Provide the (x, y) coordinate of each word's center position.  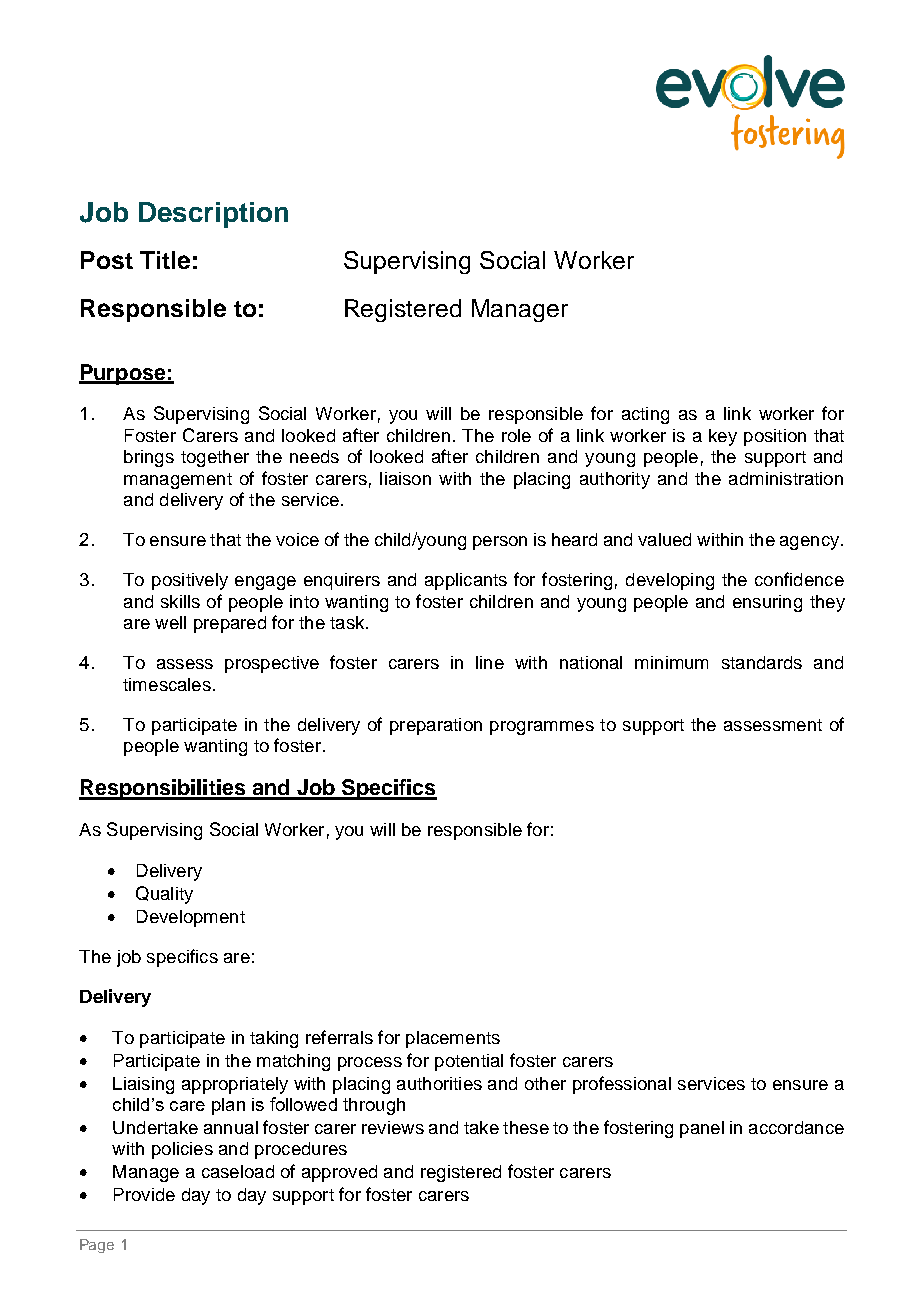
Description (213, 215)
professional (622, 1085)
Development (191, 918)
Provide (144, 1194)
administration (786, 478)
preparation (436, 726)
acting (645, 415)
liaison (405, 478)
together (215, 458)
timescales (167, 684)
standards (762, 662)
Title (165, 260)
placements (453, 1039)
